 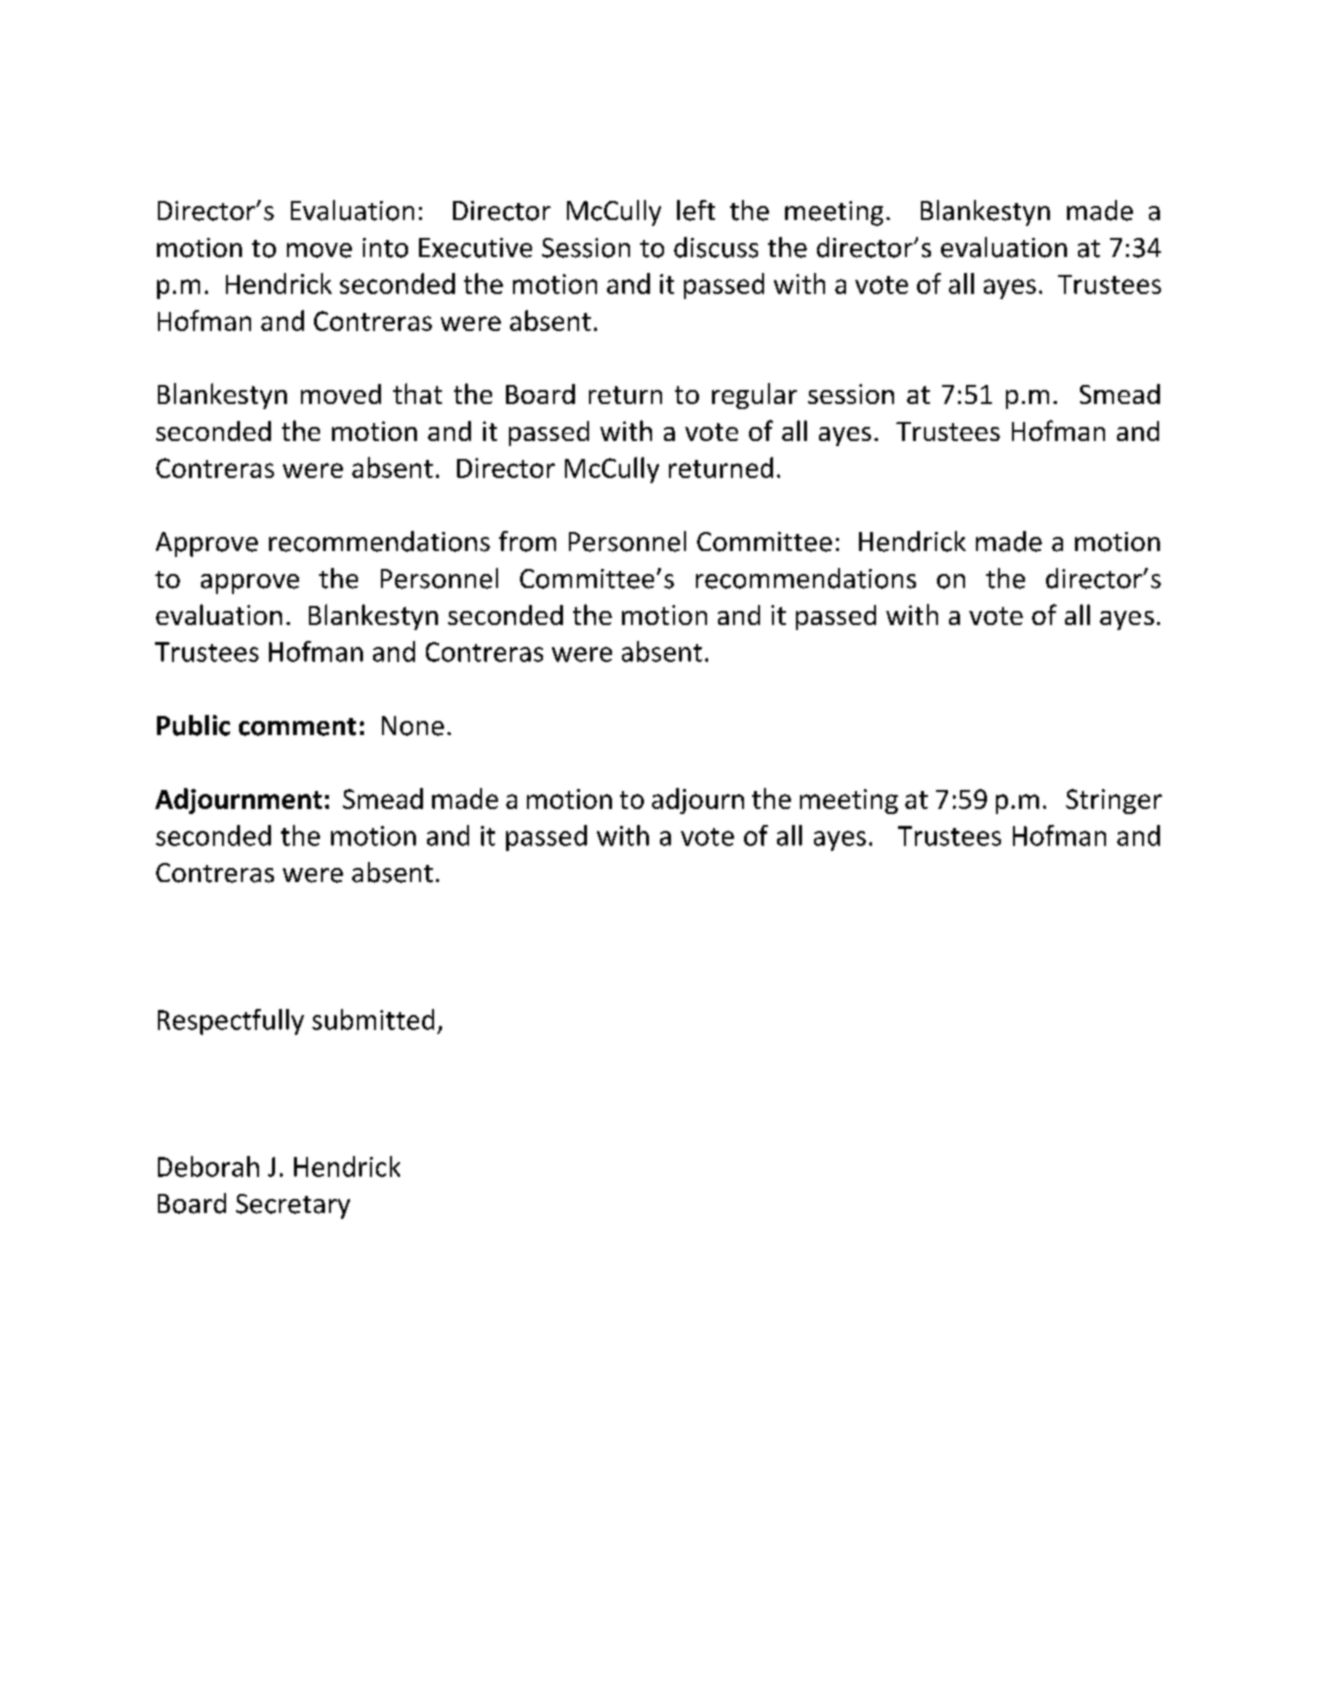 What do you see at coordinates (373, 1019) in the screenshot?
I see `submitted` at bounding box center [373, 1019].
